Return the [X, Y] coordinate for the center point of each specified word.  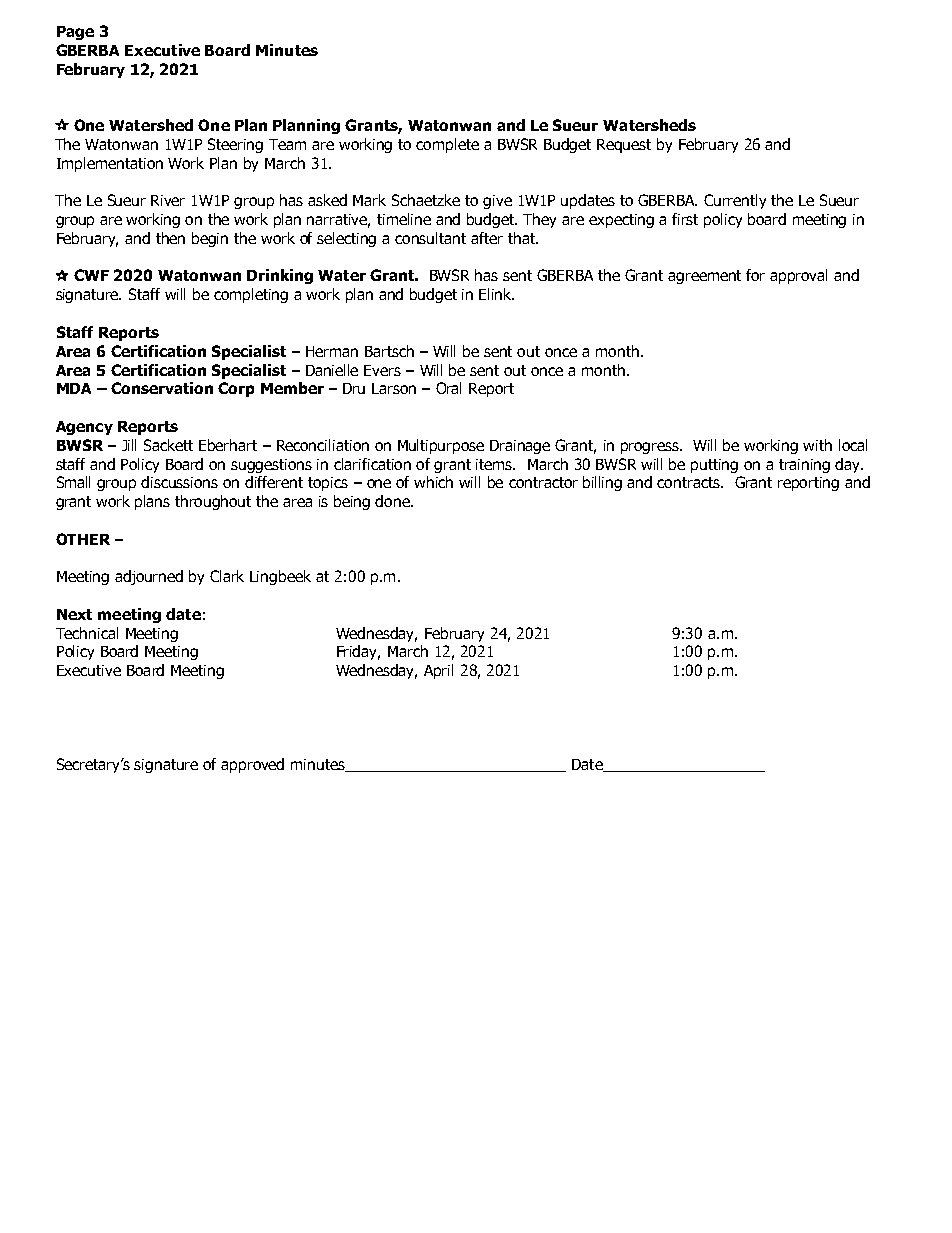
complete [447, 145]
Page [75, 33]
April [438, 671]
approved [252, 765]
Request [624, 146]
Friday [358, 652]
